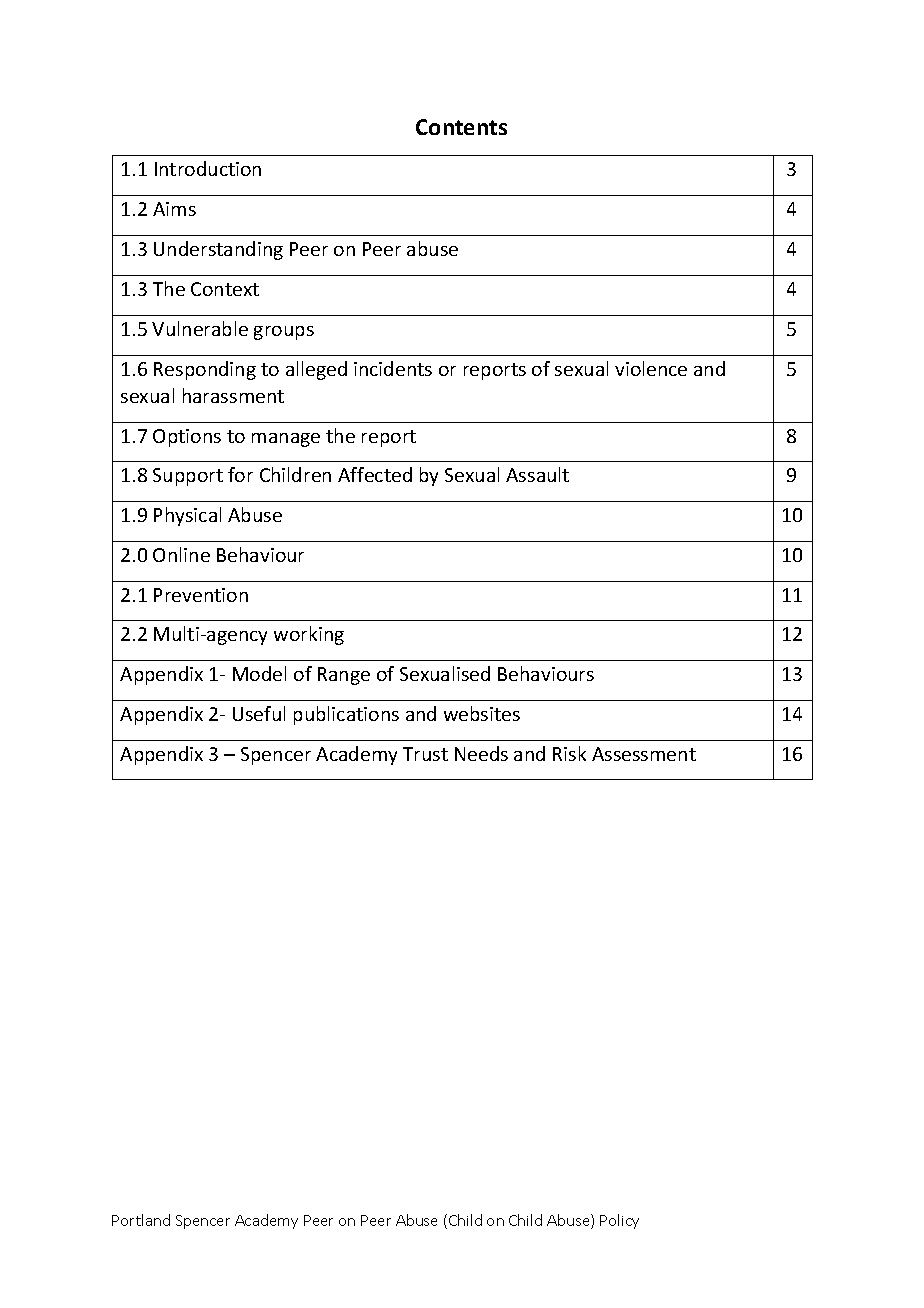 Image resolution: width=924 pixels, height=1308 pixels. Describe the element at coordinates (569, 753) in the page. I see `Risk` at that location.
